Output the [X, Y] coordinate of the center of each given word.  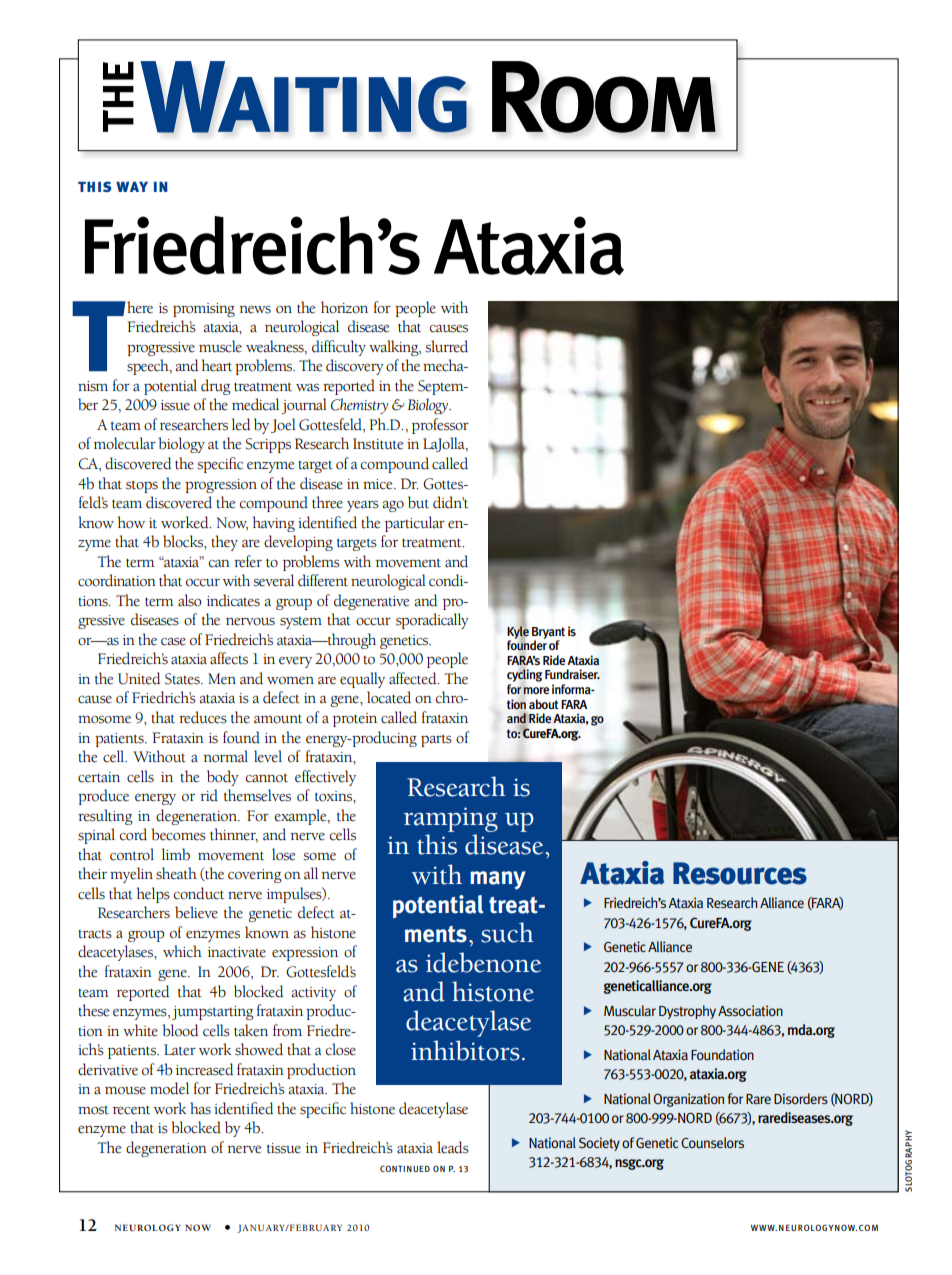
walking [395, 348]
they [224, 543]
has [200, 1108]
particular [415, 524]
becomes [178, 834]
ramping [451, 819]
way [132, 187]
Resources [740, 873]
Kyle [518, 632]
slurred [446, 346]
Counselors [712, 1142]
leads [453, 1147]
